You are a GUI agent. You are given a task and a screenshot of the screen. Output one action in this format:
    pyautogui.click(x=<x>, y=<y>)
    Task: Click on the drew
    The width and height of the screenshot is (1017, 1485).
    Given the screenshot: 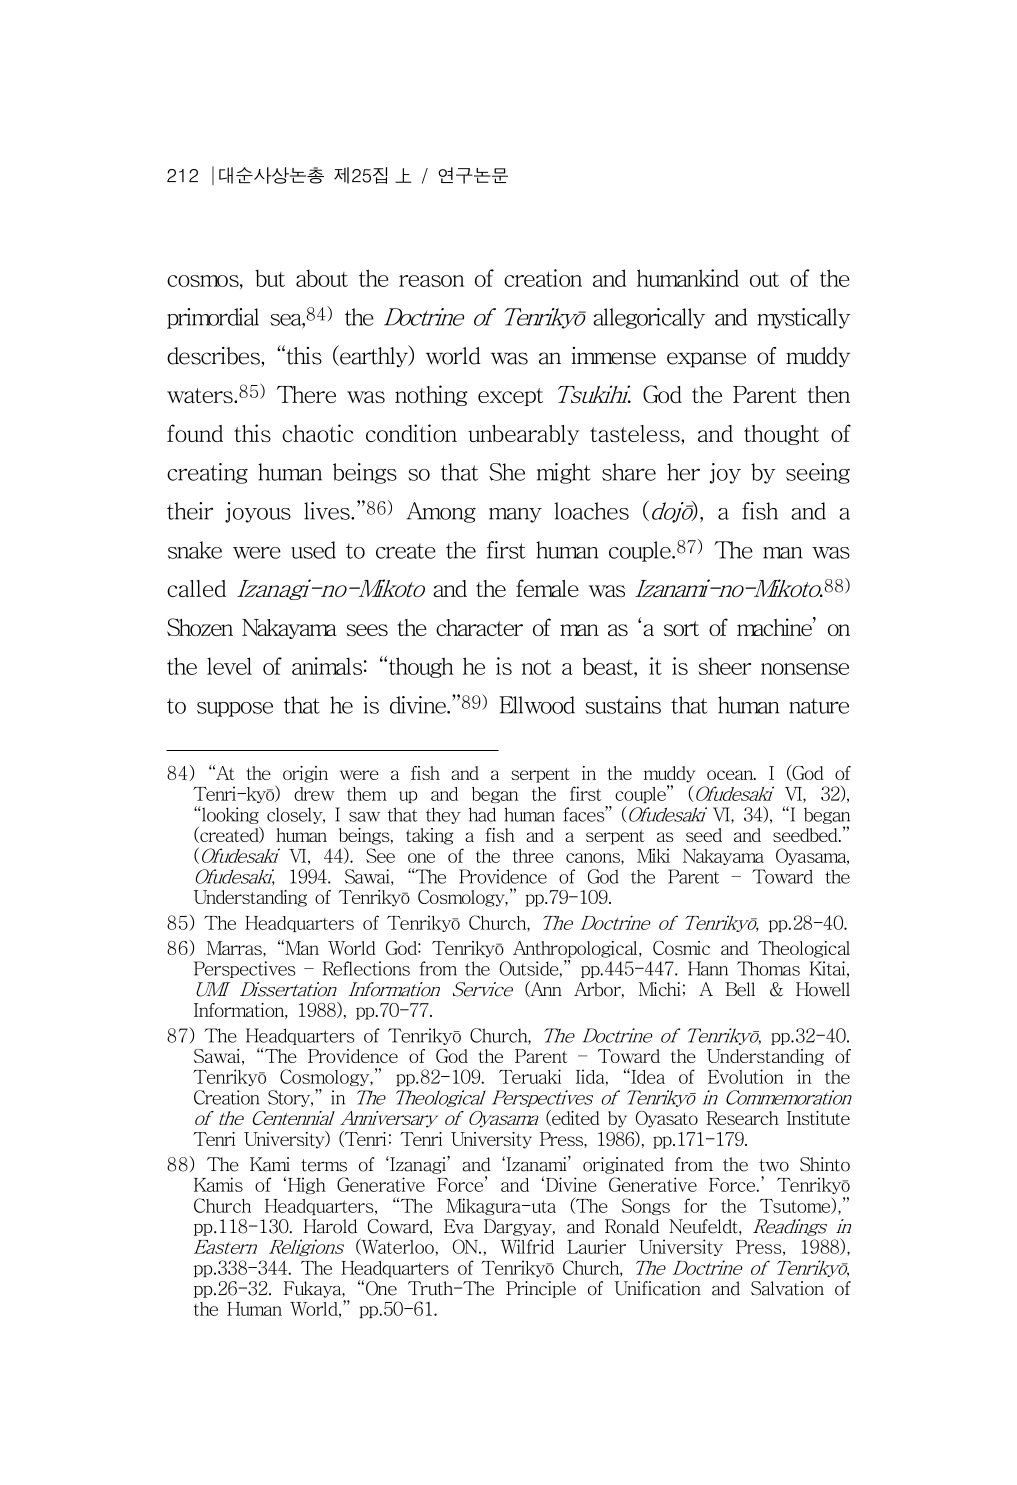 What is the action you would take?
    pyautogui.click(x=314, y=794)
